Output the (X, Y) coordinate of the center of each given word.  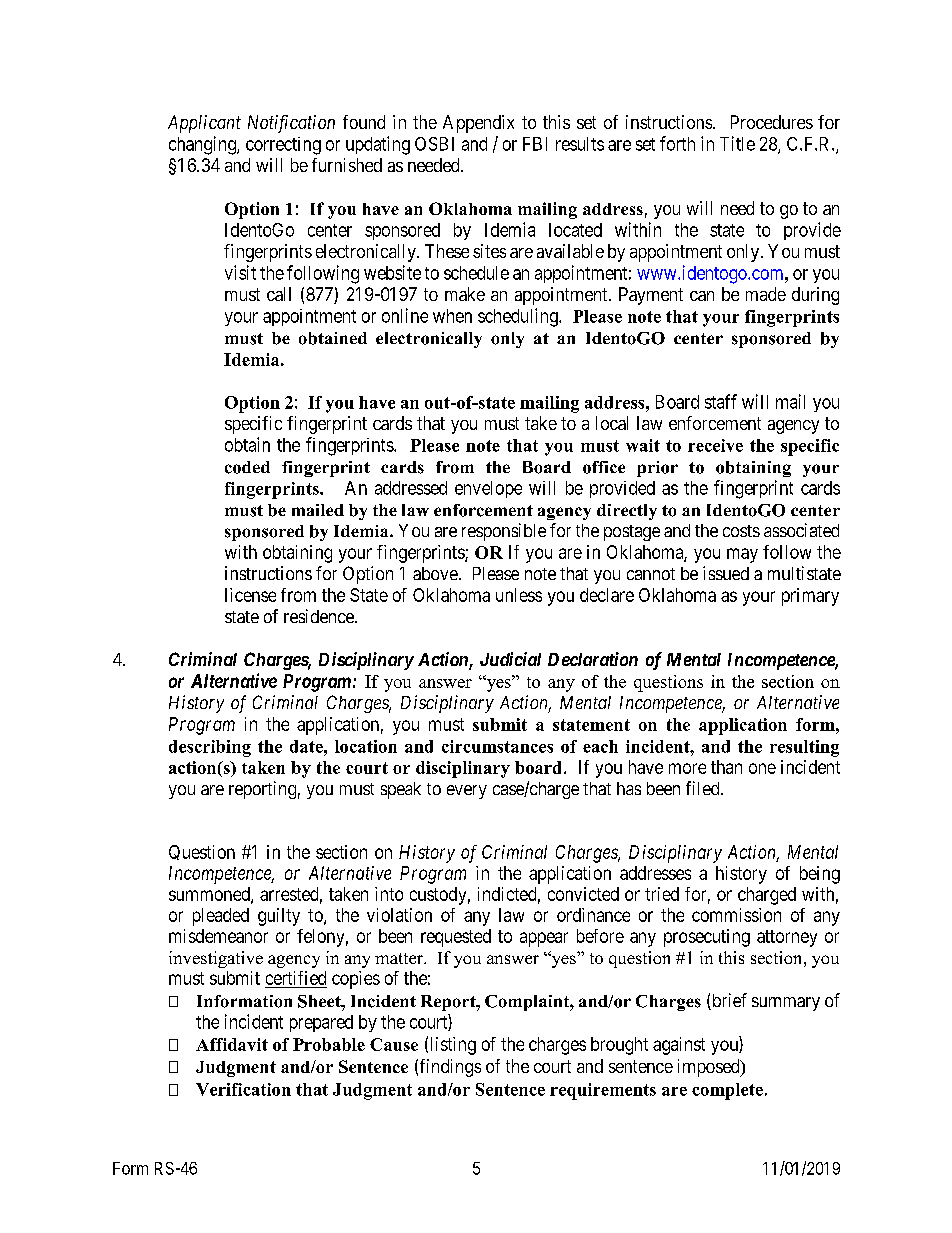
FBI (535, 144)
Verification (243, 1089)
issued (726, 573)
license (250, 595)
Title (737, 143)
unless (519, 595)
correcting (283, 146)
